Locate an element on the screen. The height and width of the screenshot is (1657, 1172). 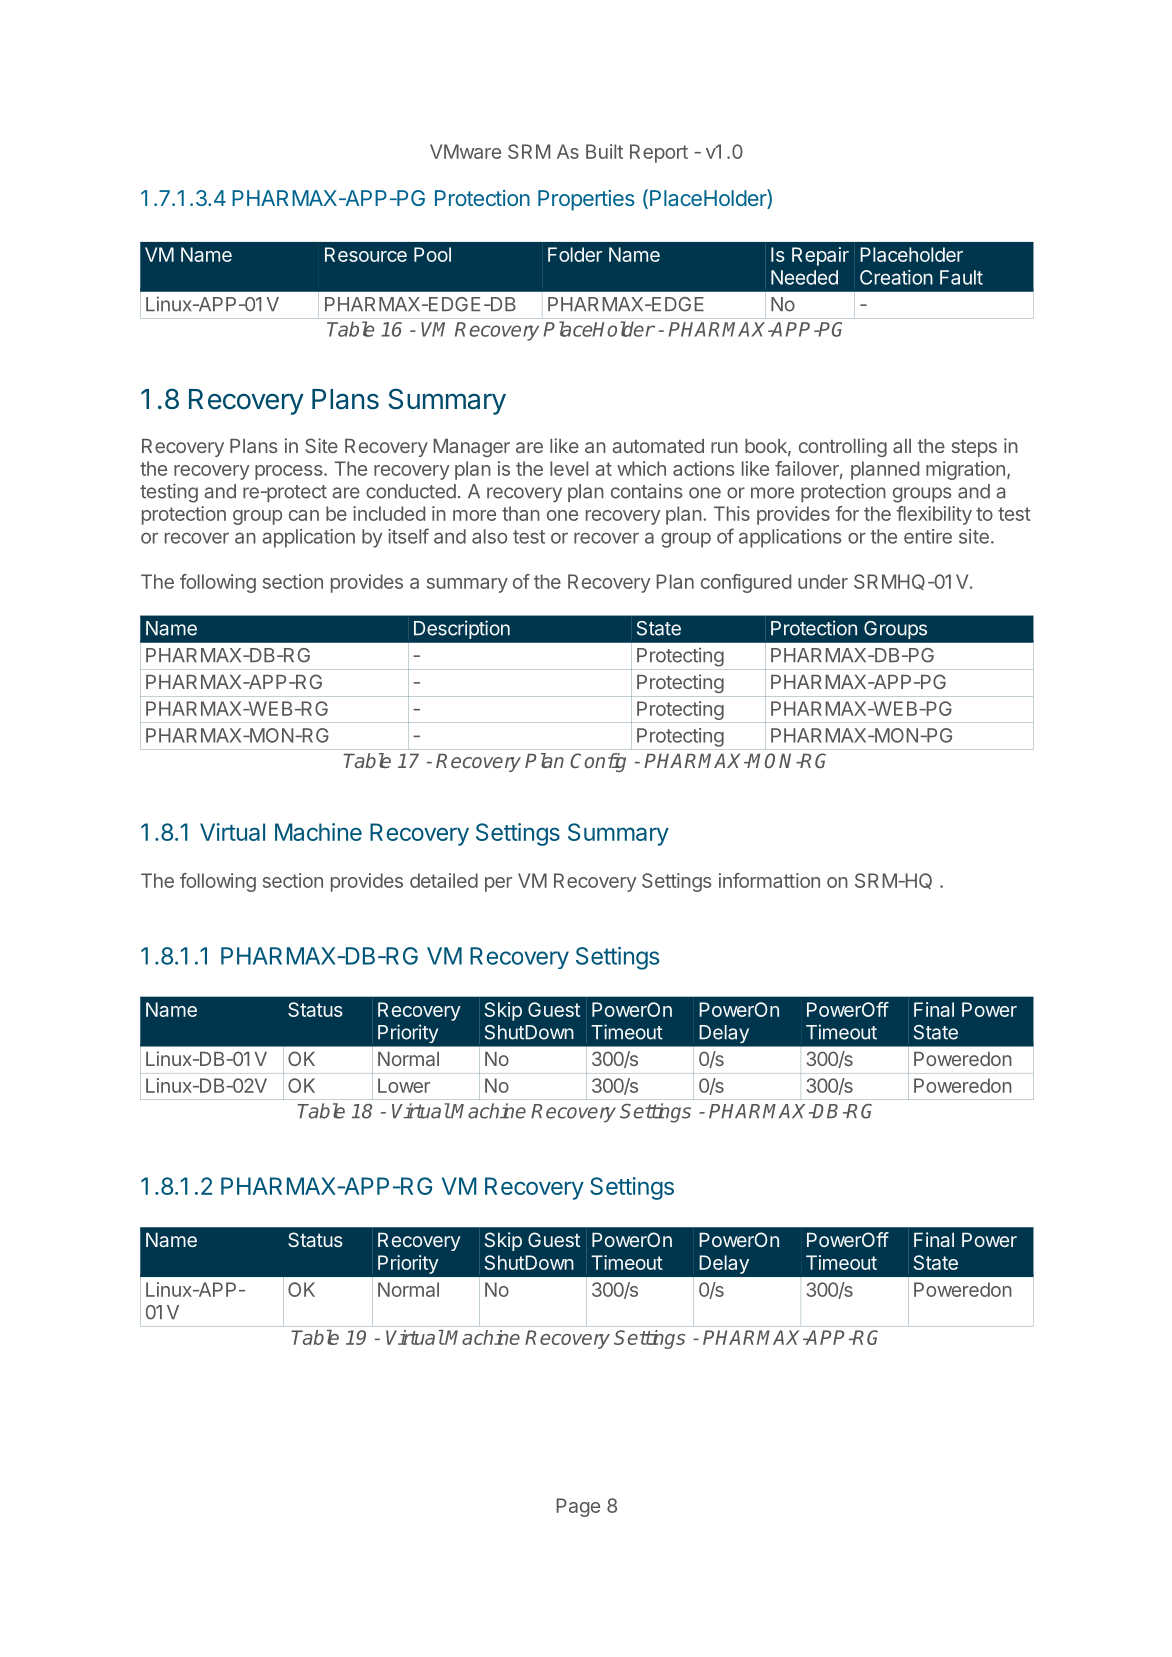
entire is located at coordinates (928, 536).
